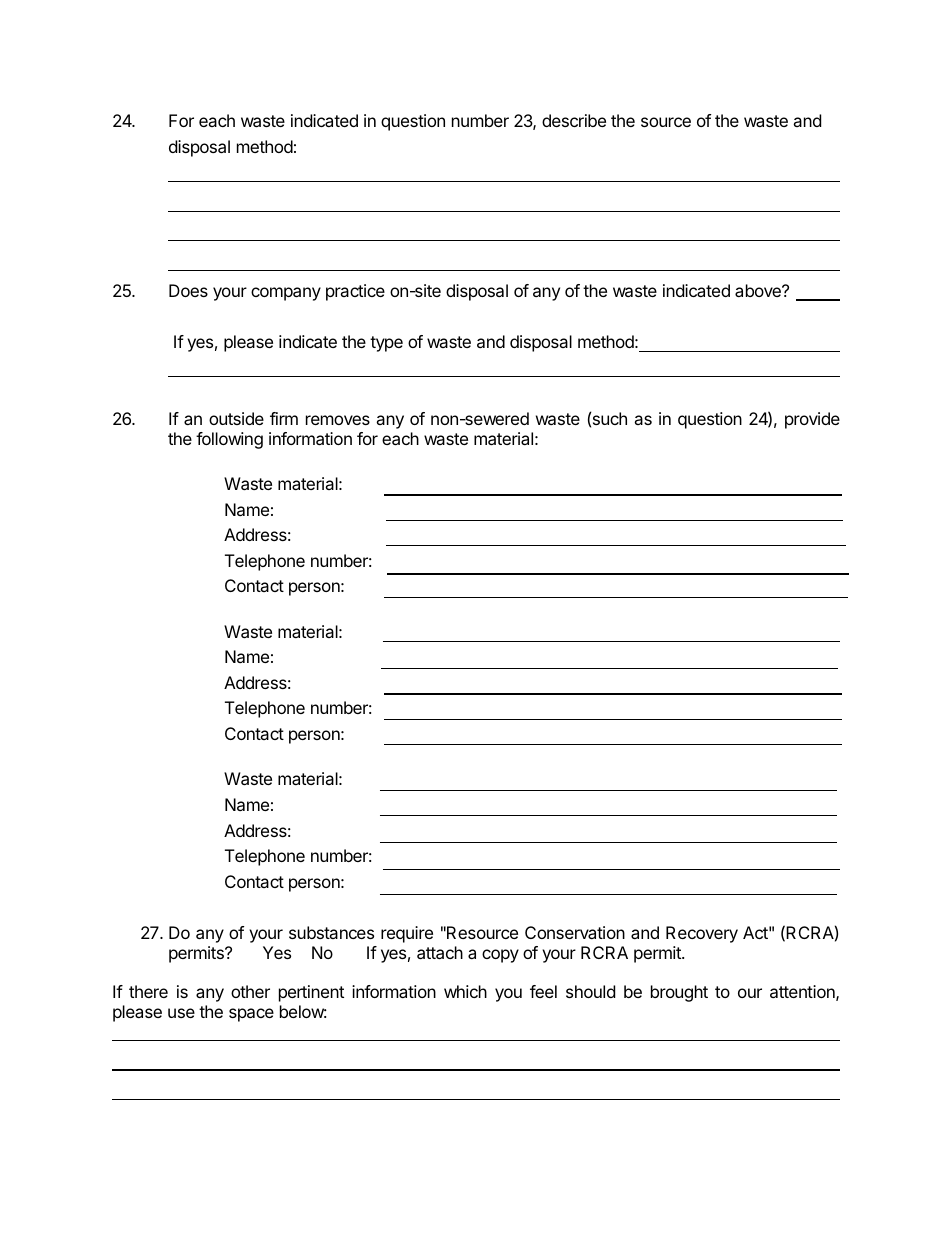 The height and width of the screenshot is (1233, 952). I want to click on firm, so click(284, 418).
